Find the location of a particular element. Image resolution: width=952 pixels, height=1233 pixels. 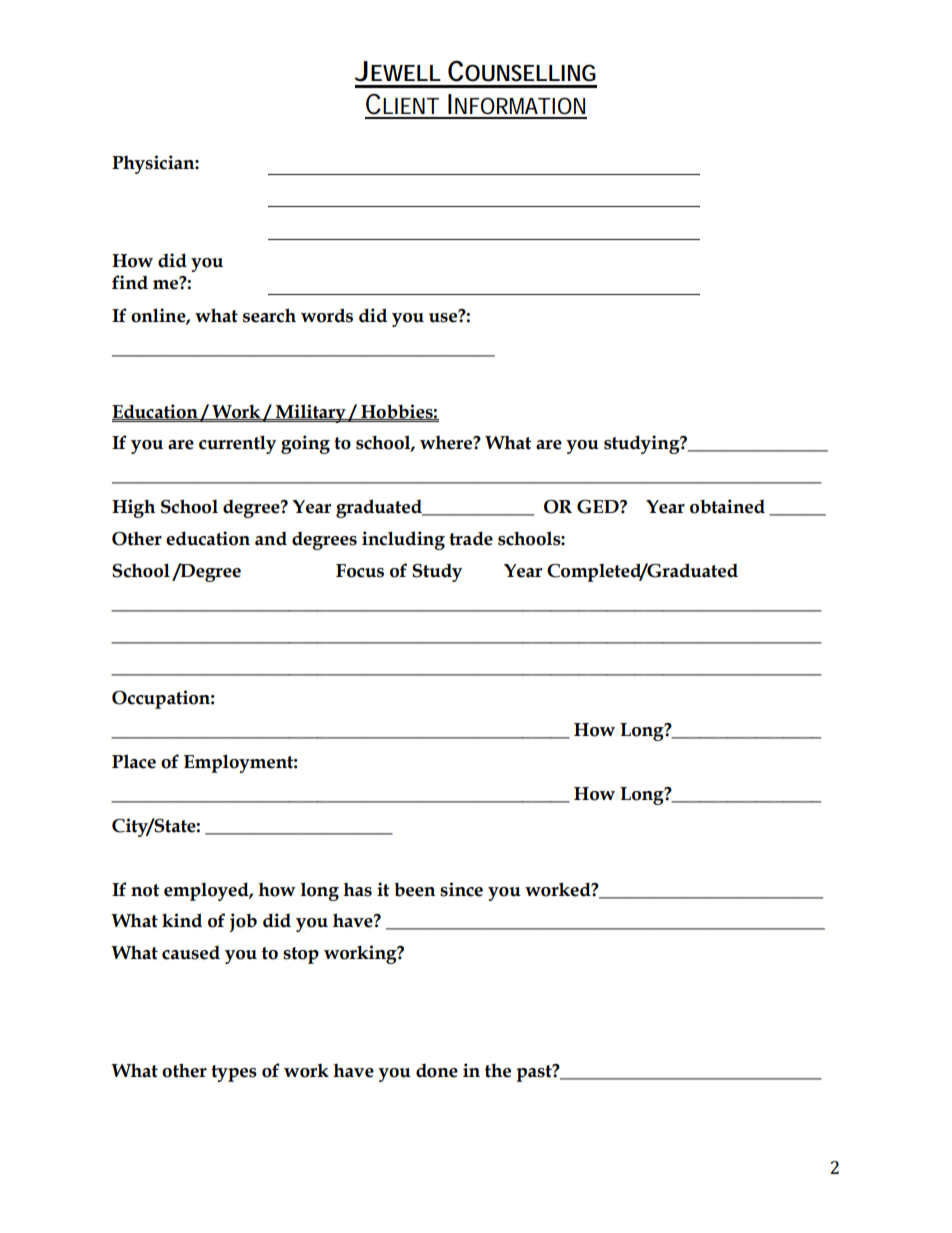

since is located at coordinates (461, 889).
